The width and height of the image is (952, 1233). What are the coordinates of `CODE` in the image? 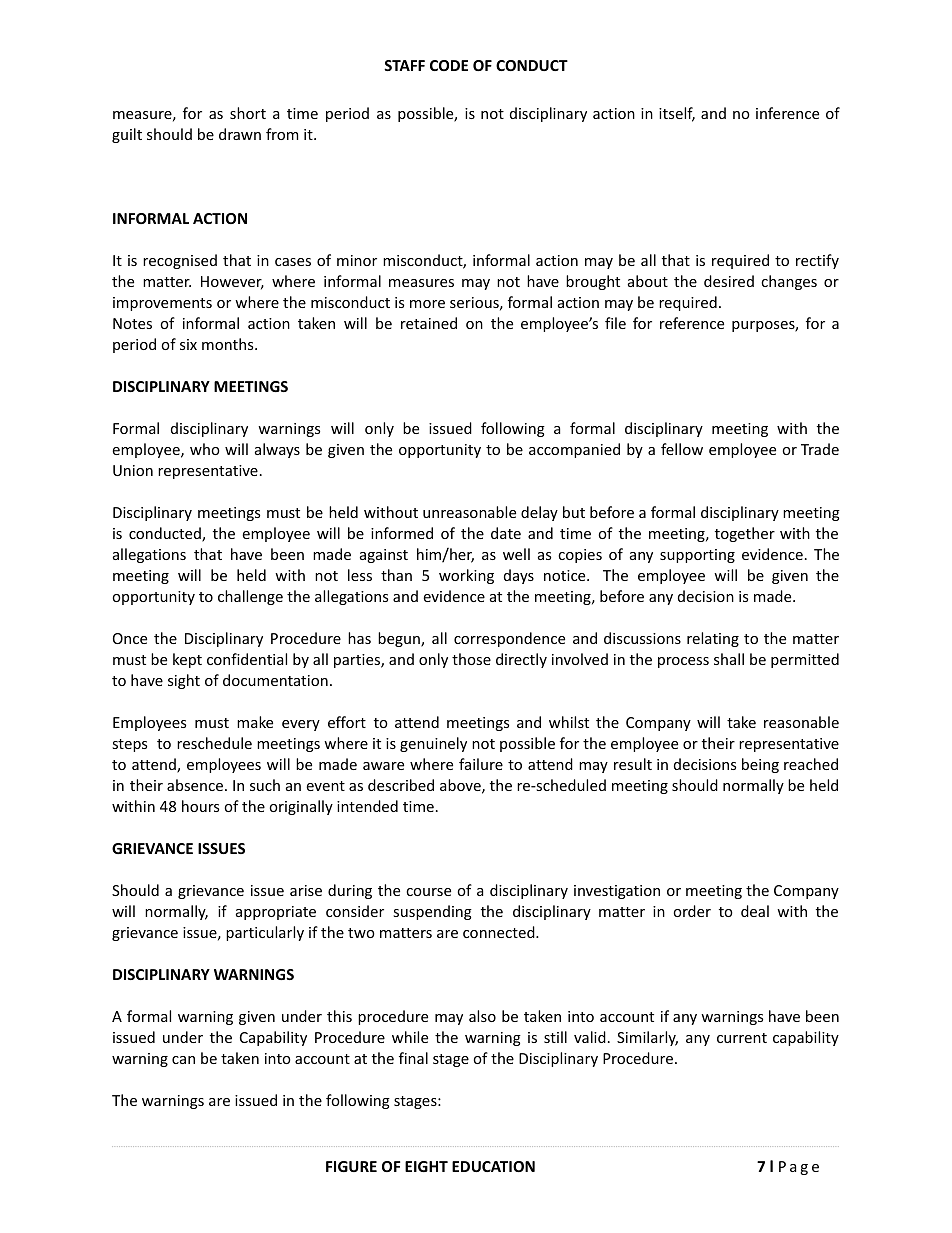 It's located at (449, 65).
